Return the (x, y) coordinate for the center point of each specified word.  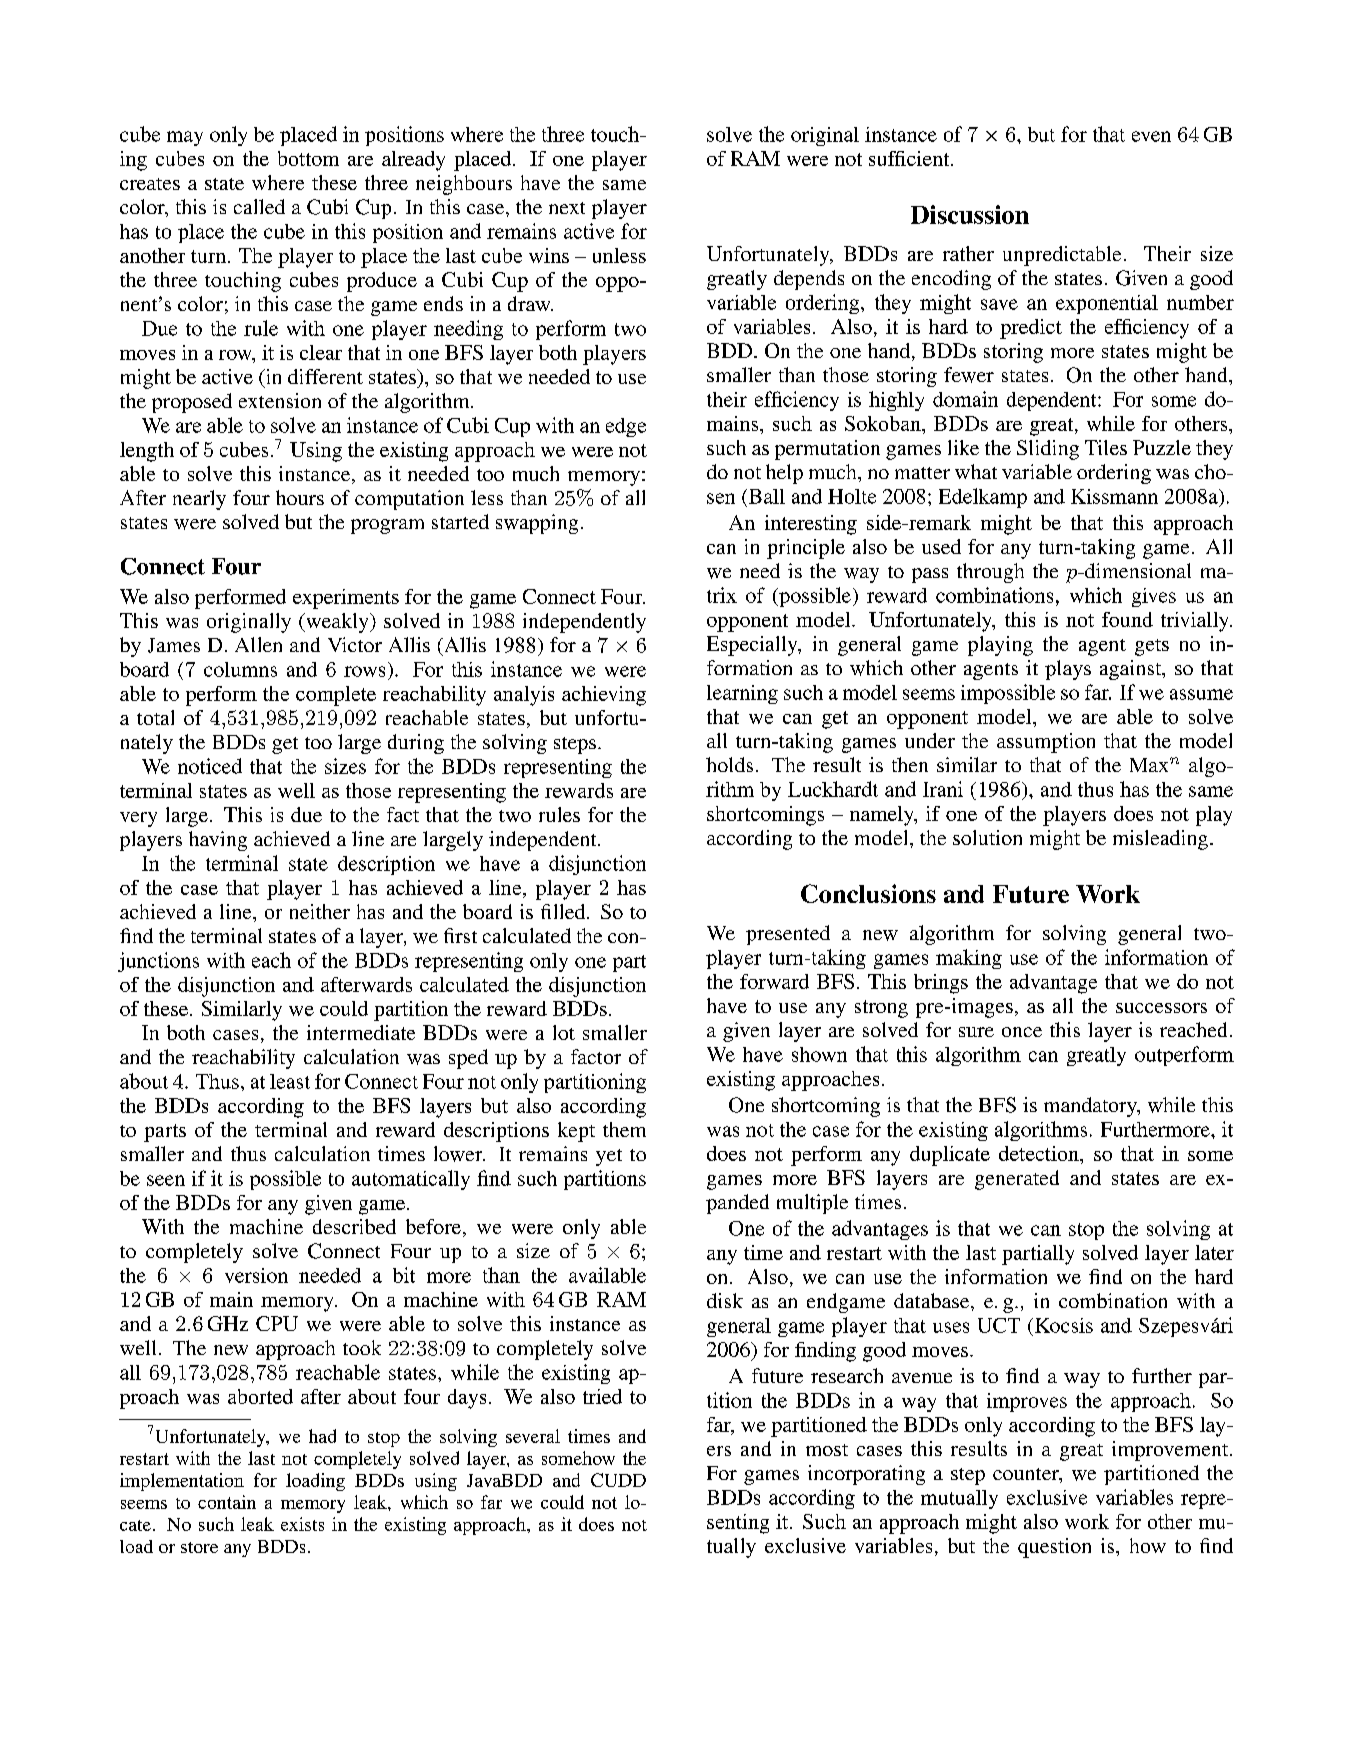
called (259, 206)
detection (1040, 1153)
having (218, 841)
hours (300, 497)
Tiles (1106, 447)
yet (609, 1157)
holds (729, 764)
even (1151, 136)
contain (227, 1502)
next (567, 208)
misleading (1160, 840)
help (784, 474)
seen (166, 1180)
